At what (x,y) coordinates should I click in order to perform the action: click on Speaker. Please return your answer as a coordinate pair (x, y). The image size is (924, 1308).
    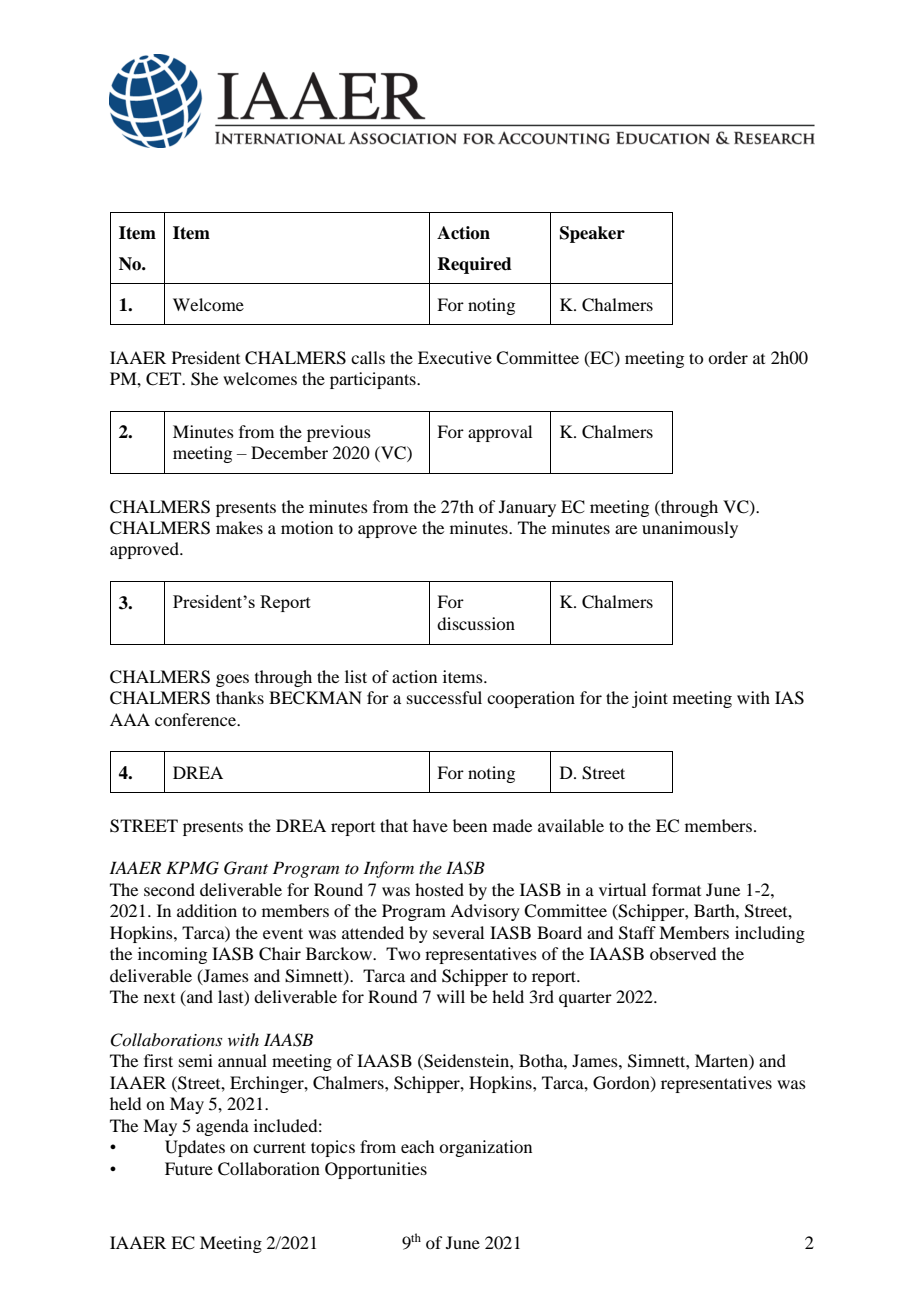
    Looking at the image, I should click on (592, 234).
